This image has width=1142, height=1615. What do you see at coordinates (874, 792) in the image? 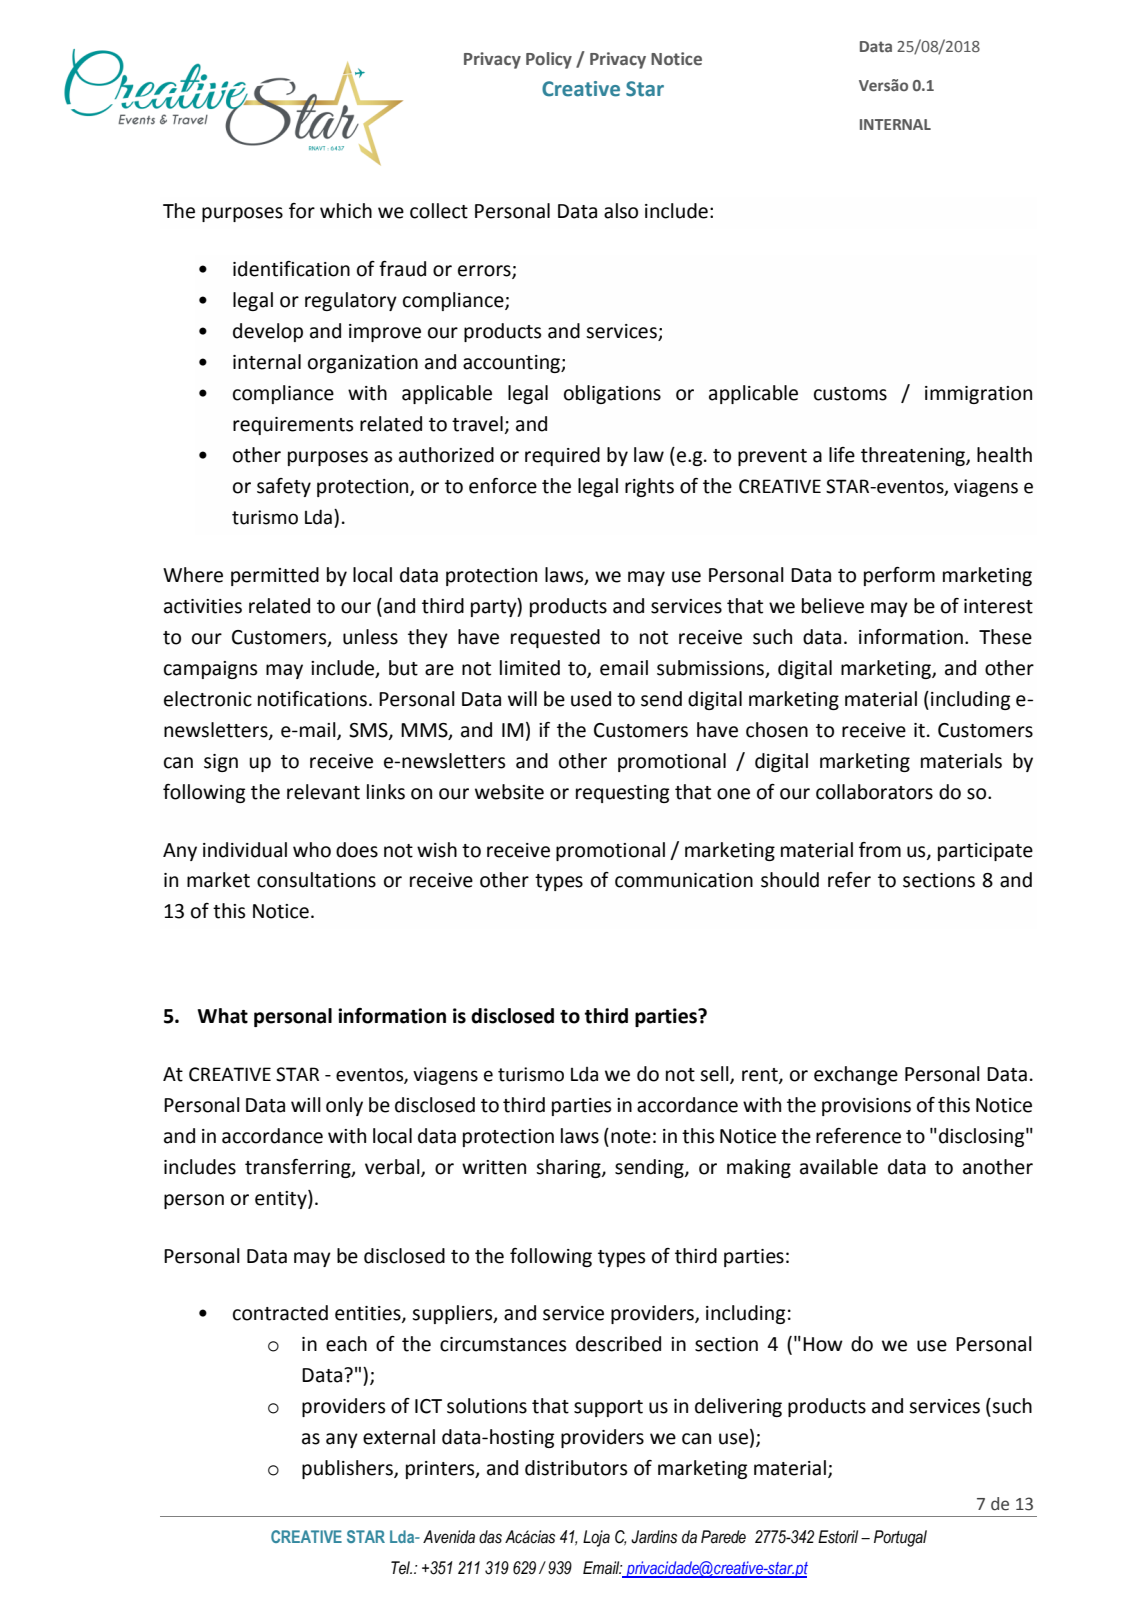
I see `collaborators` at bounding box center [874, 792].
